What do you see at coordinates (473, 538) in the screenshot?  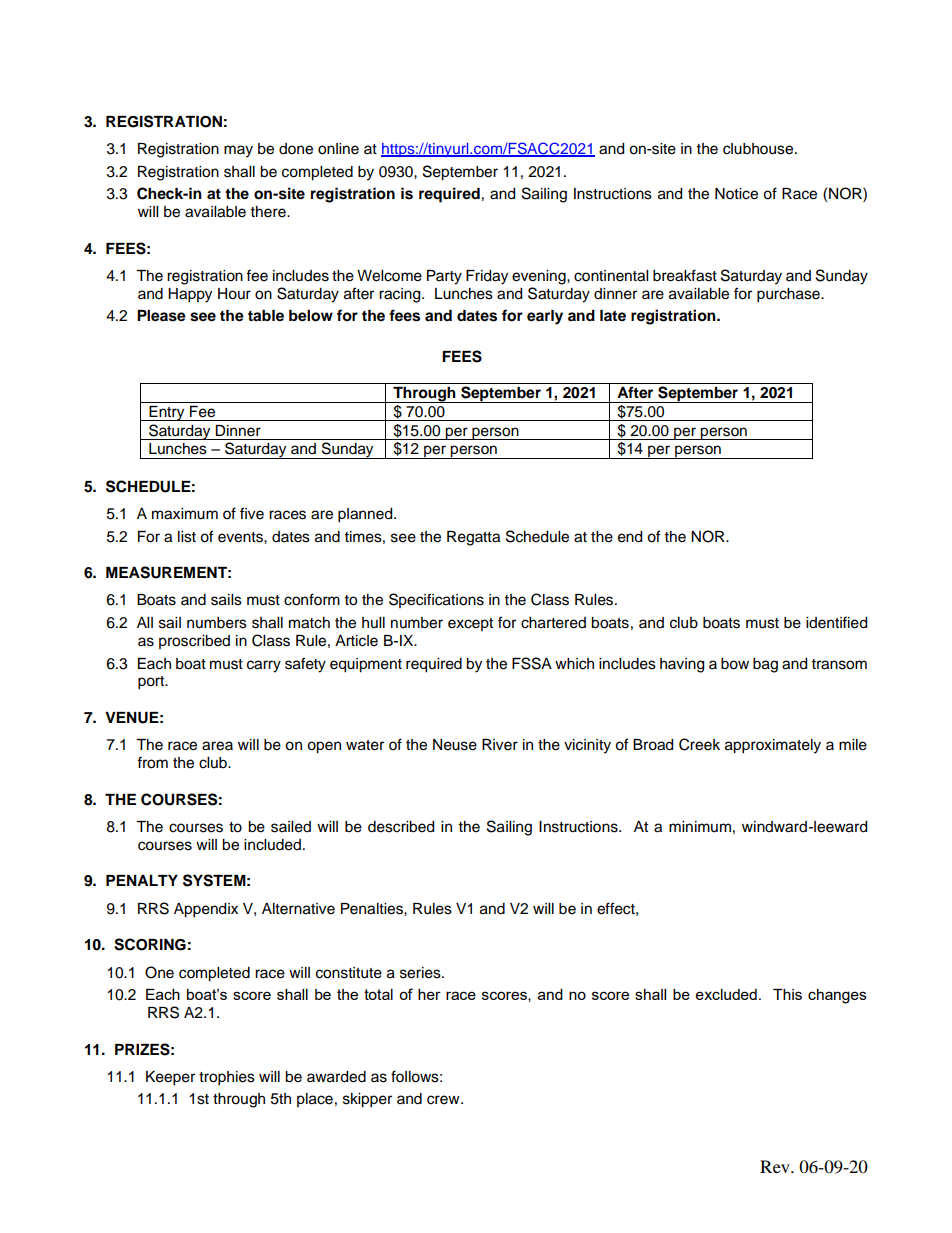 I see `Regatta` at bounding box center [473, 538].
